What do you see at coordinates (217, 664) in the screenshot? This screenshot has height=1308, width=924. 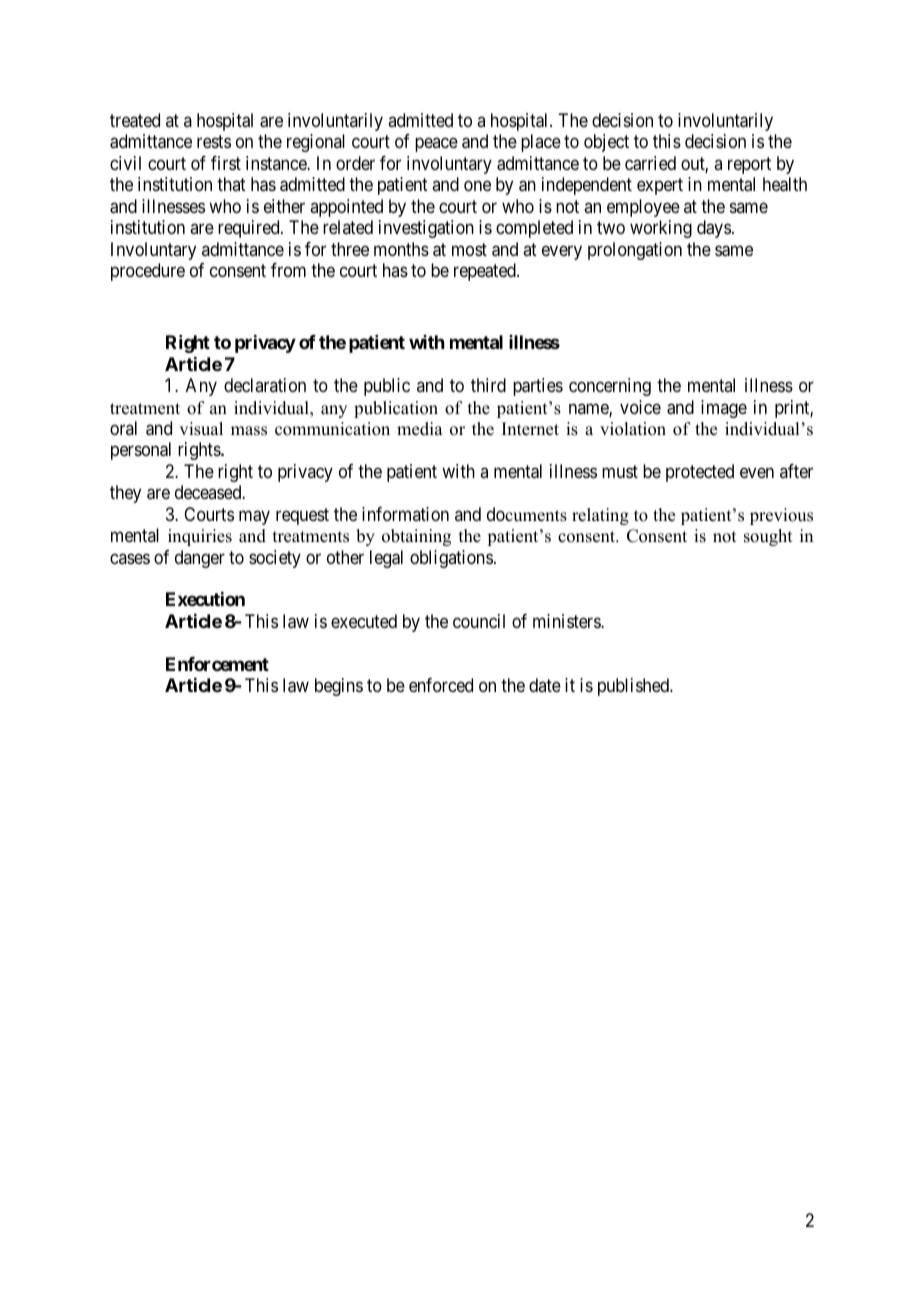 I see `Enforcement` at bounding box center [217, 664].
